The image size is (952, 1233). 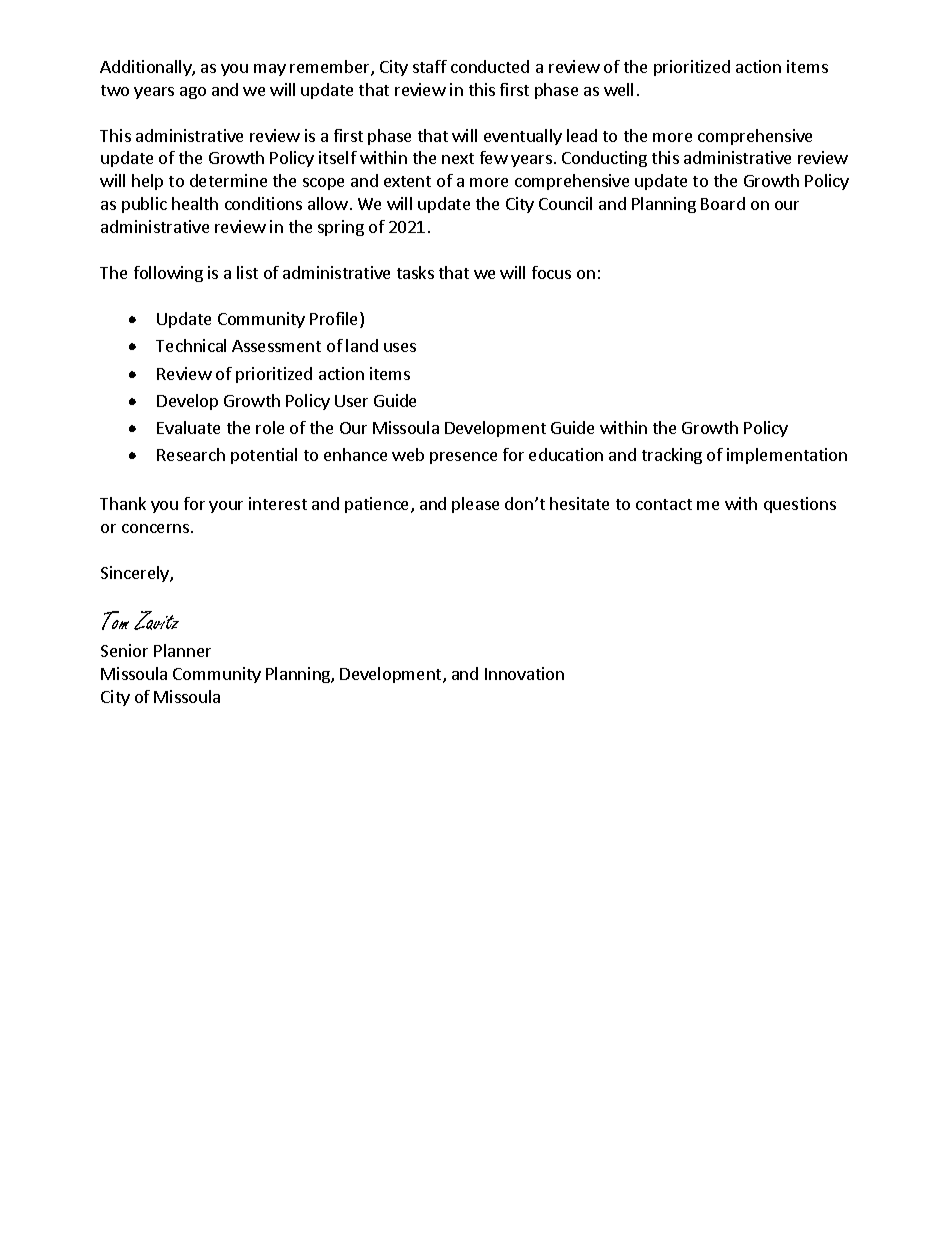 What do you see at coordinates (618, 89) in the screenshot?
I see `well` at bounding box center [618, 89].
